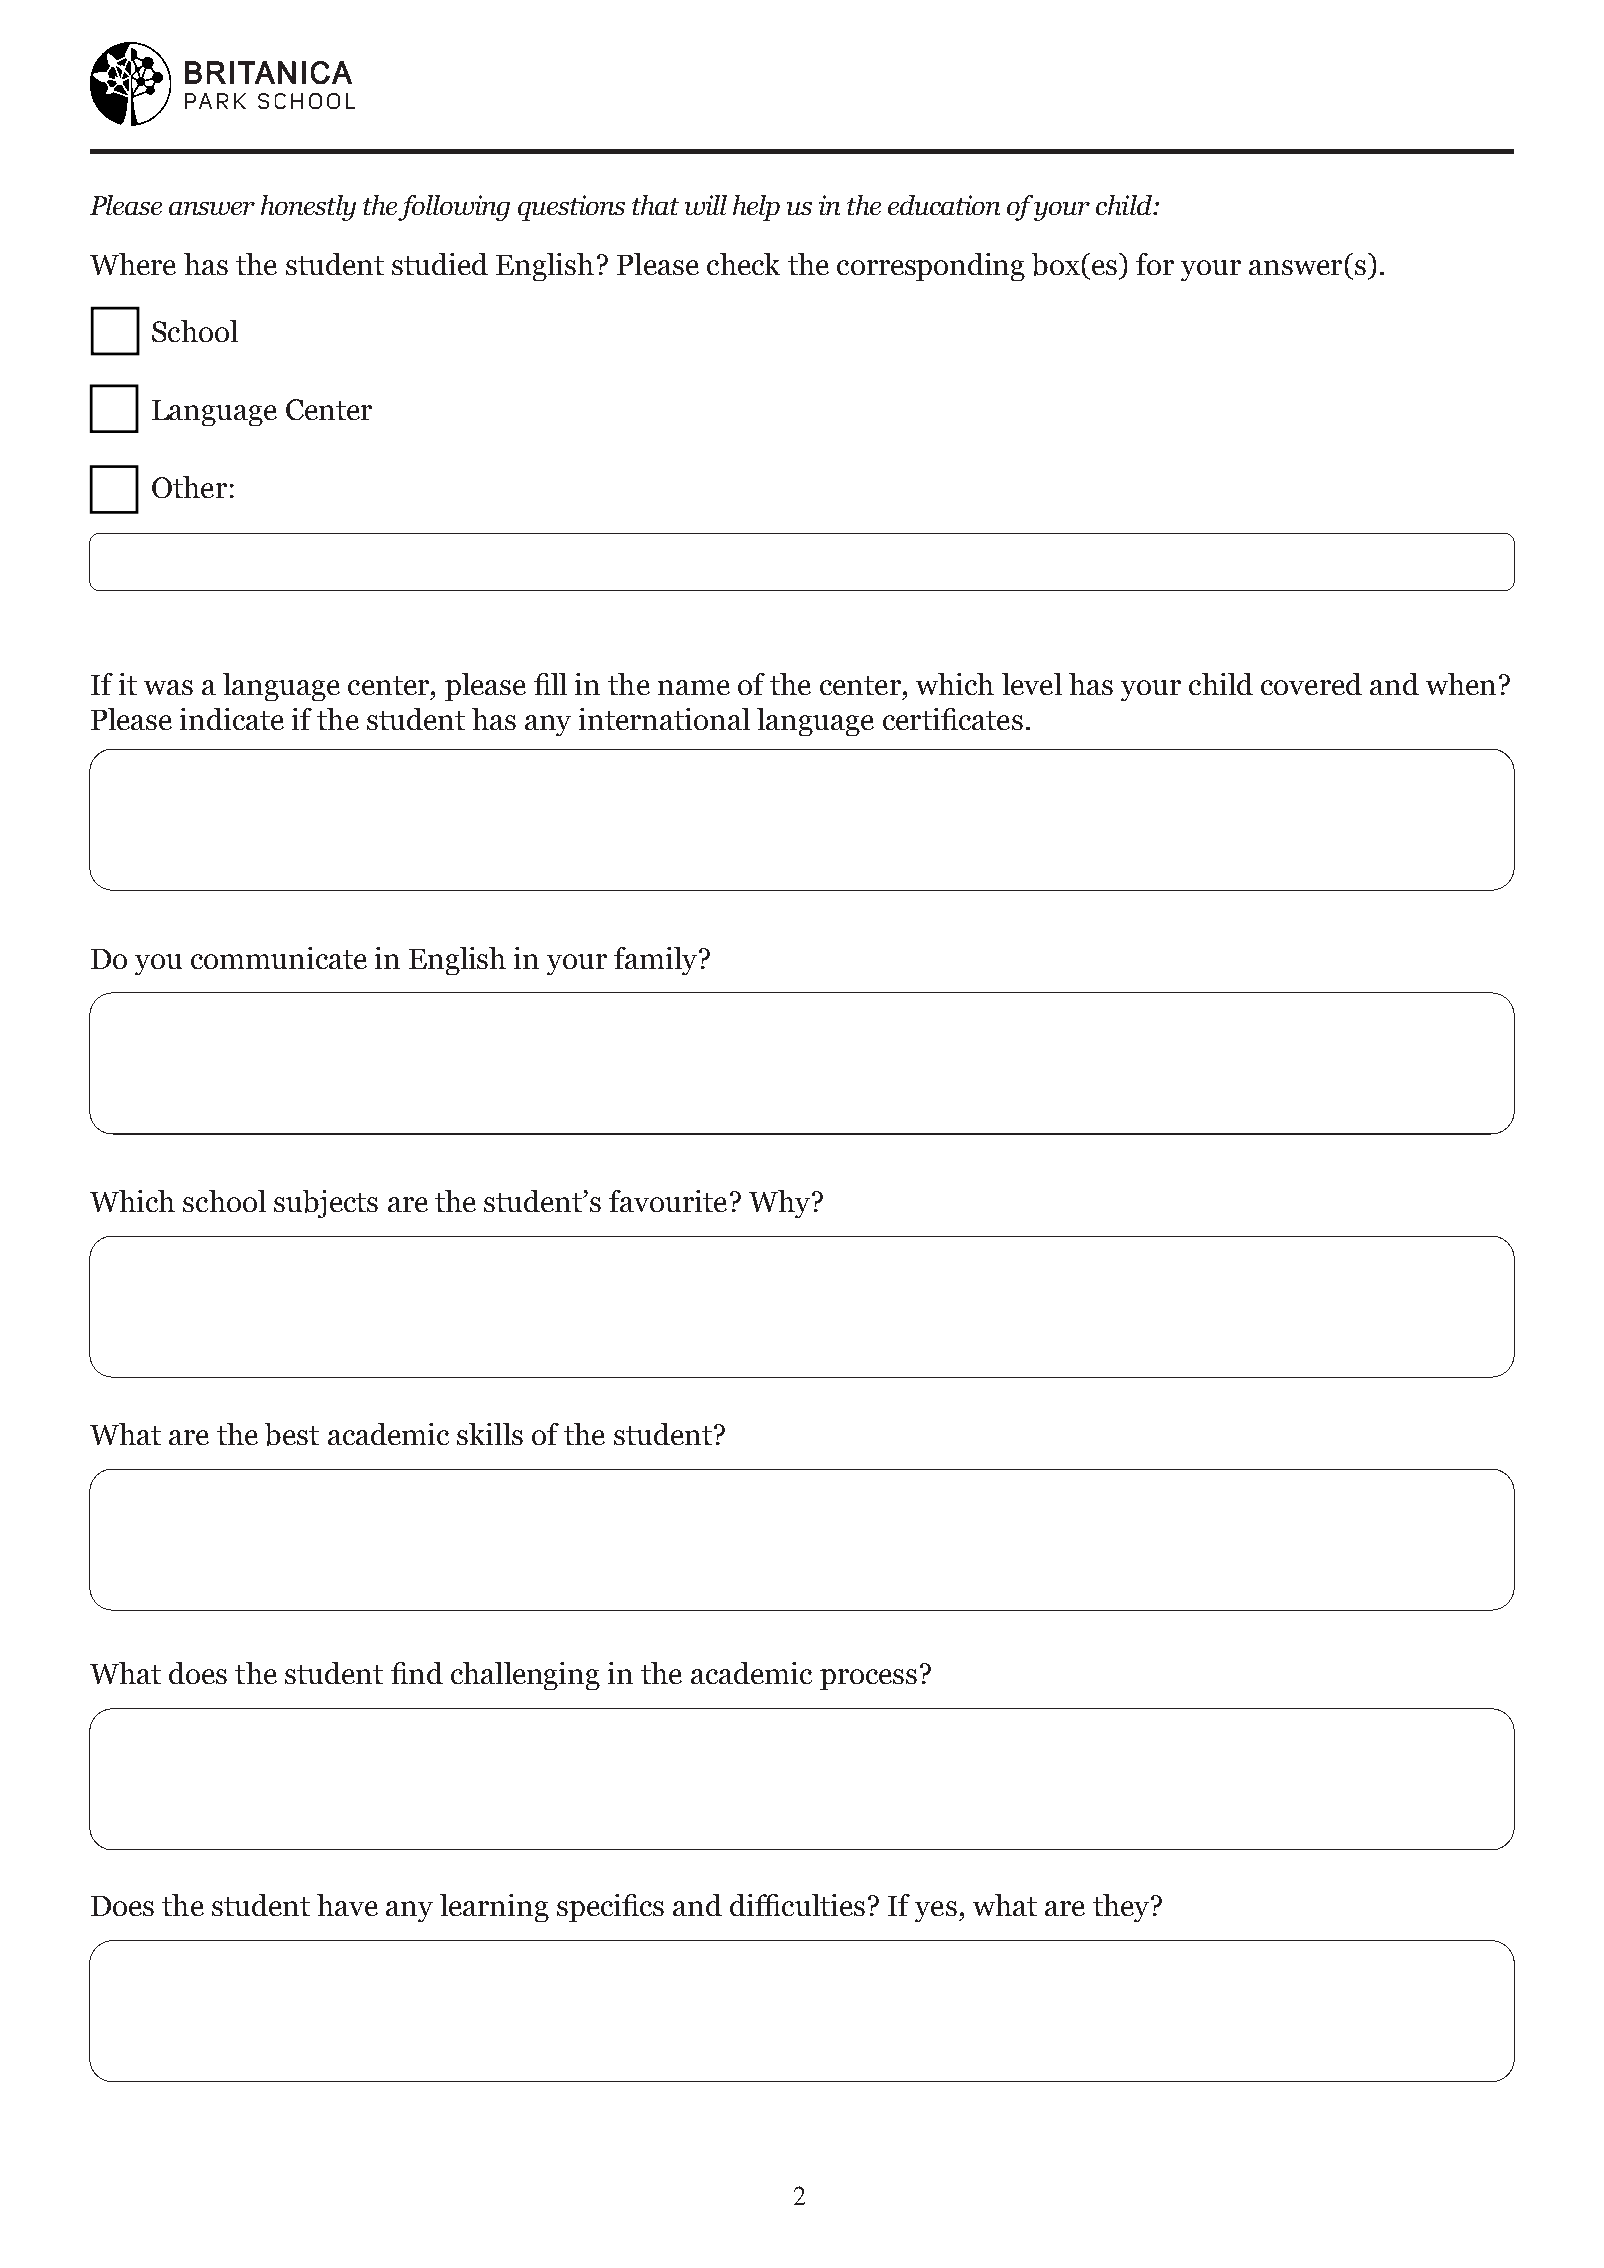 The image size is (1604, 2268). Describe the element at coordinates (743, 264) in the page. I see `check` at that location.
